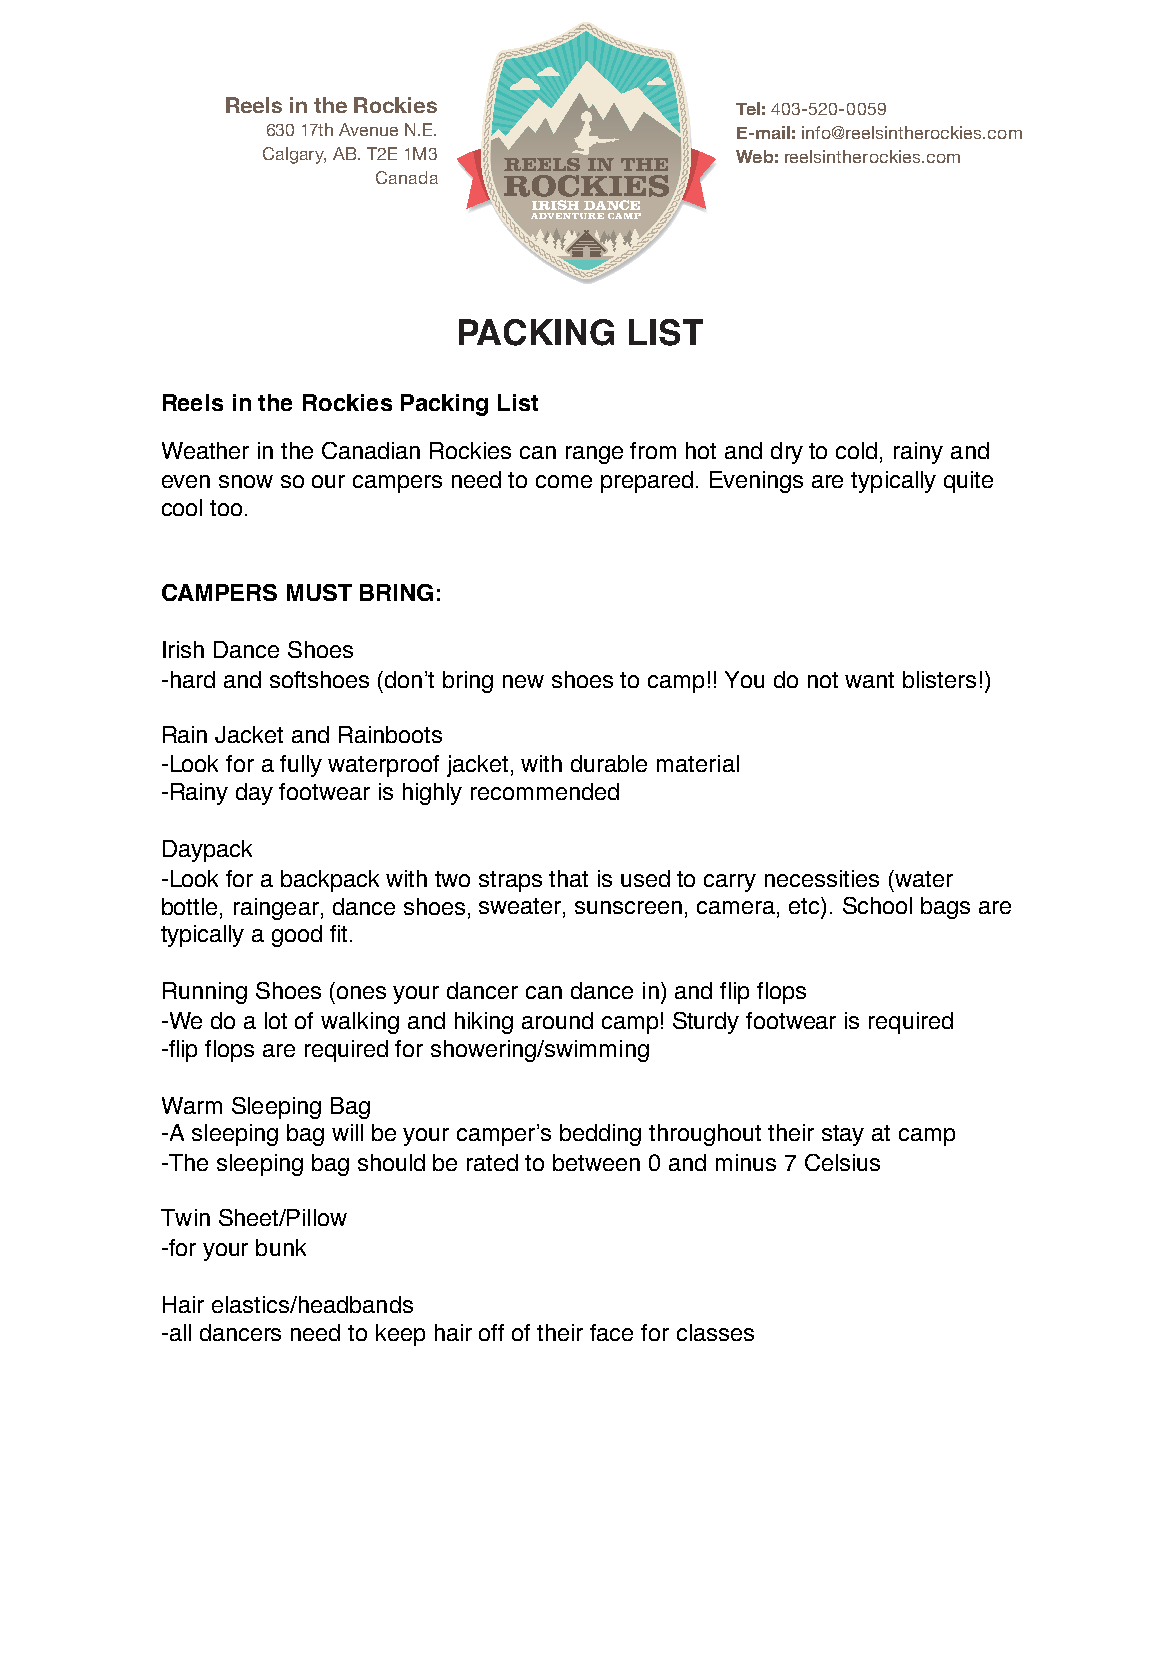  What do you see at coordinates (281, 1247) in the screenshot?
I see `bunk` at bounding box center [281, 1247].
